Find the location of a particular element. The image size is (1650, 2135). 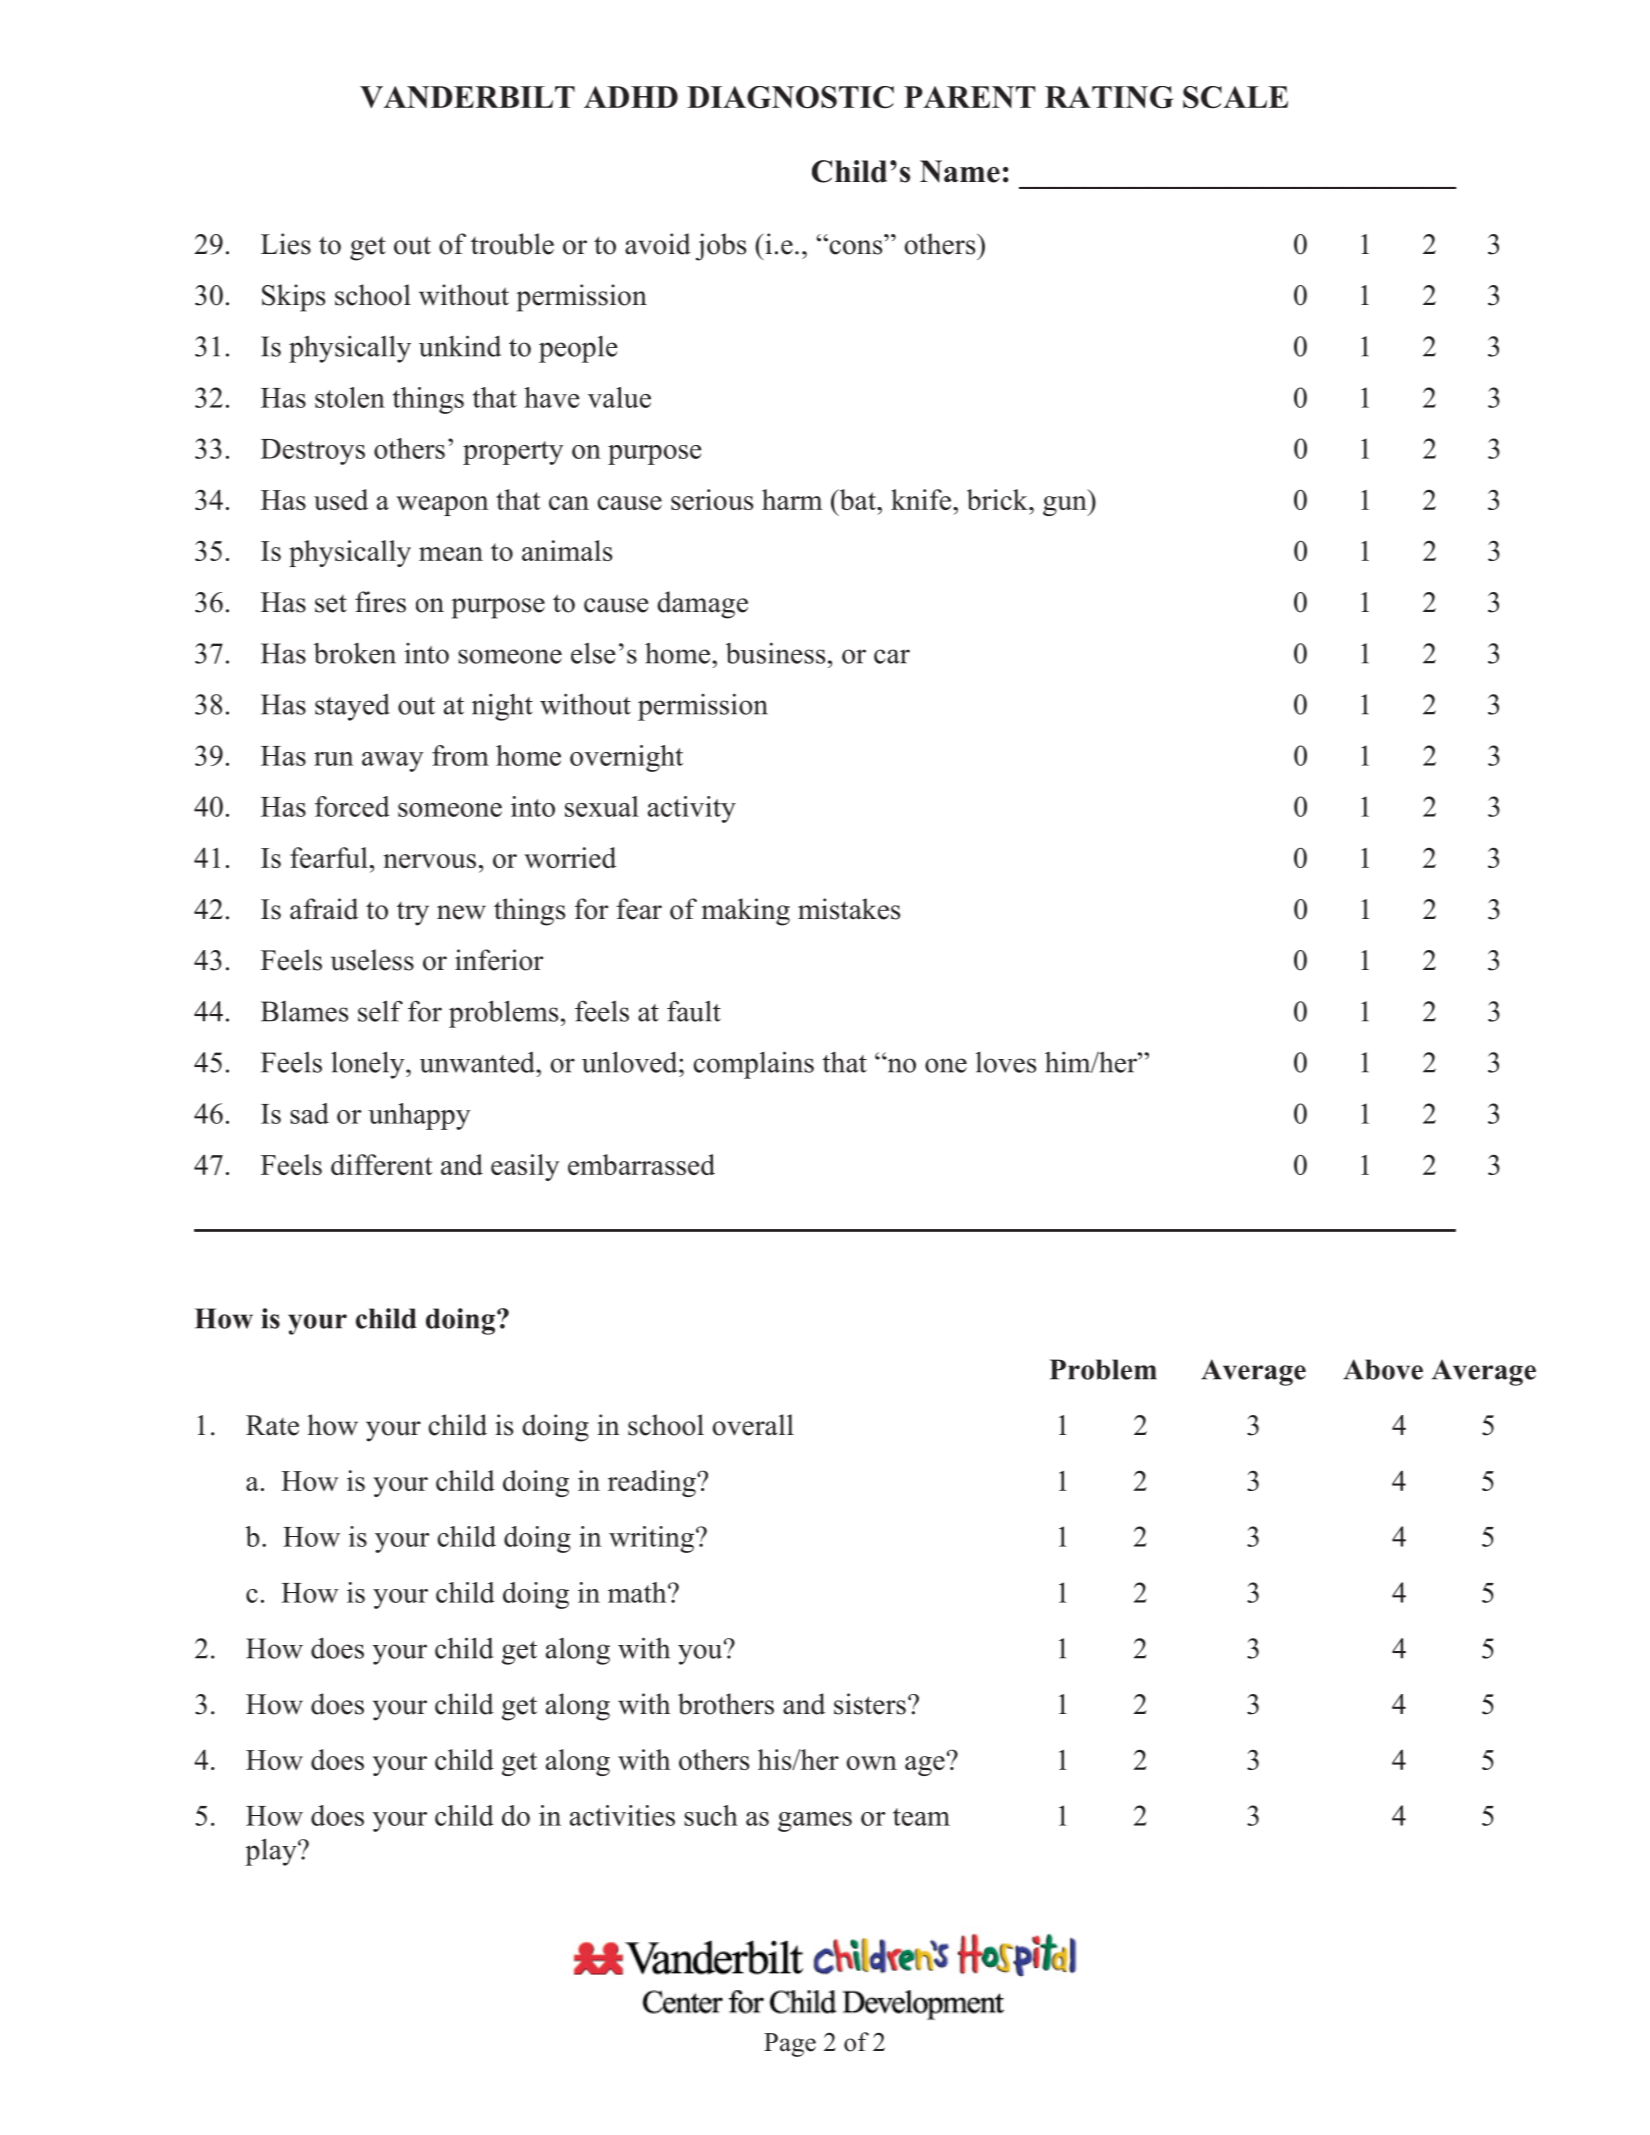

SCALE is located at coordinates (1235, 97).
